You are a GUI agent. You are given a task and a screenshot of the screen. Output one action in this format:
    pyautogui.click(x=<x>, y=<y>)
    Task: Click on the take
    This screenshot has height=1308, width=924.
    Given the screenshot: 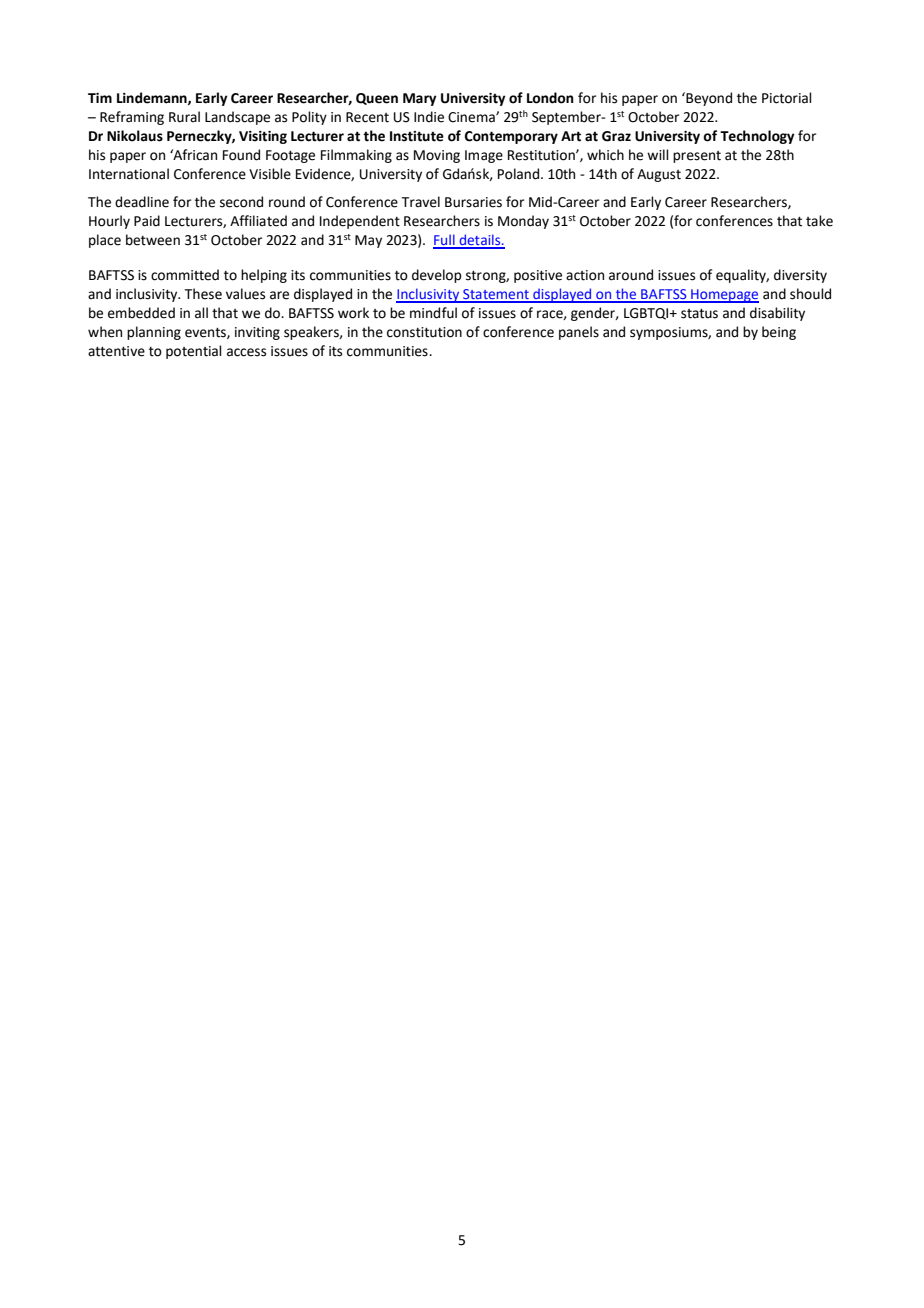 What is the action you would take?
    pyautogui.click(x=819, y=221)
